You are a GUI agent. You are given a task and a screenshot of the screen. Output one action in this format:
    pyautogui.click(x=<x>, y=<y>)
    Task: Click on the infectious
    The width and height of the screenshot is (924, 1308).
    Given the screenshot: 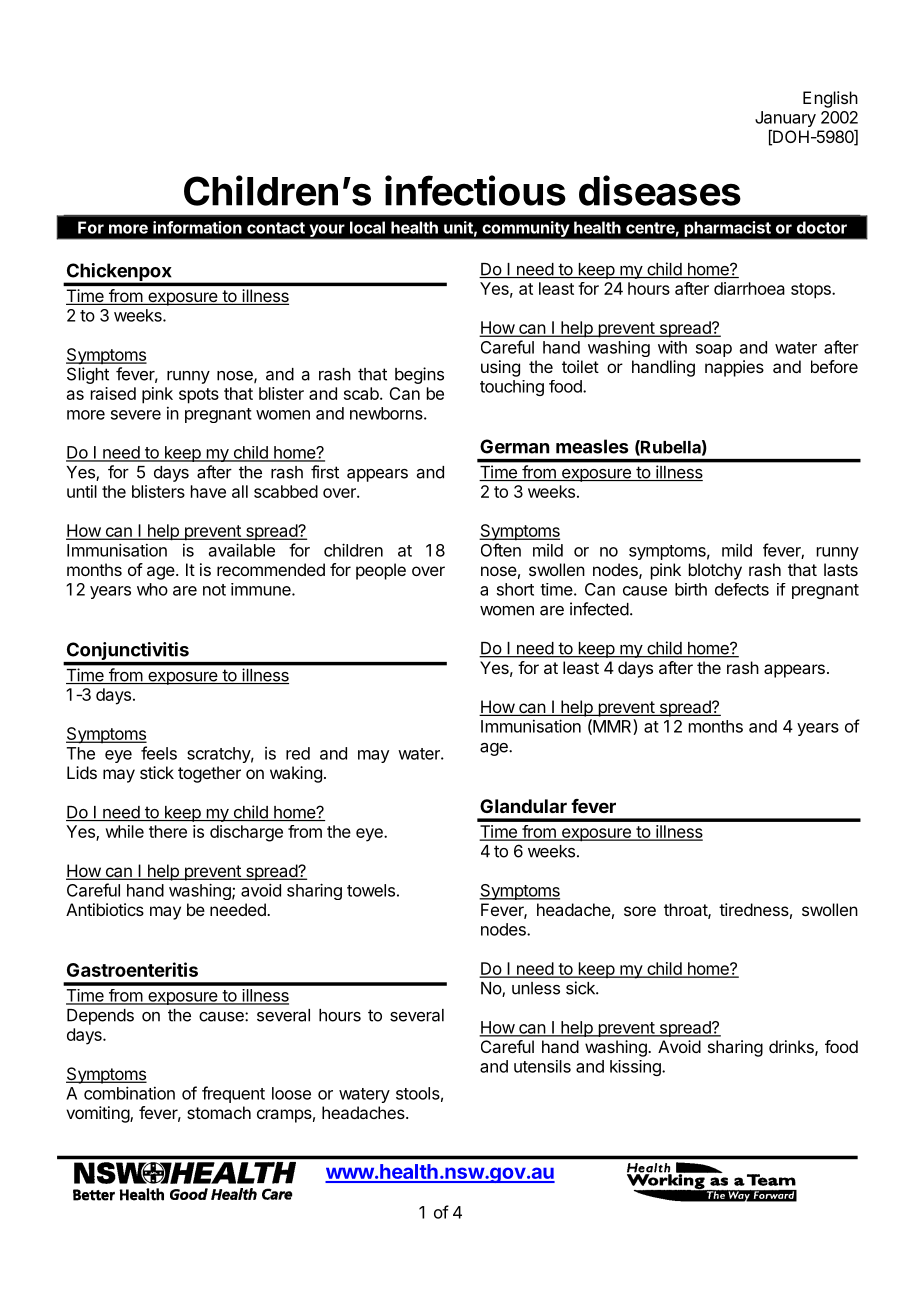 What is the action you would take?
    pyautogui.click(x=475, y=190)
